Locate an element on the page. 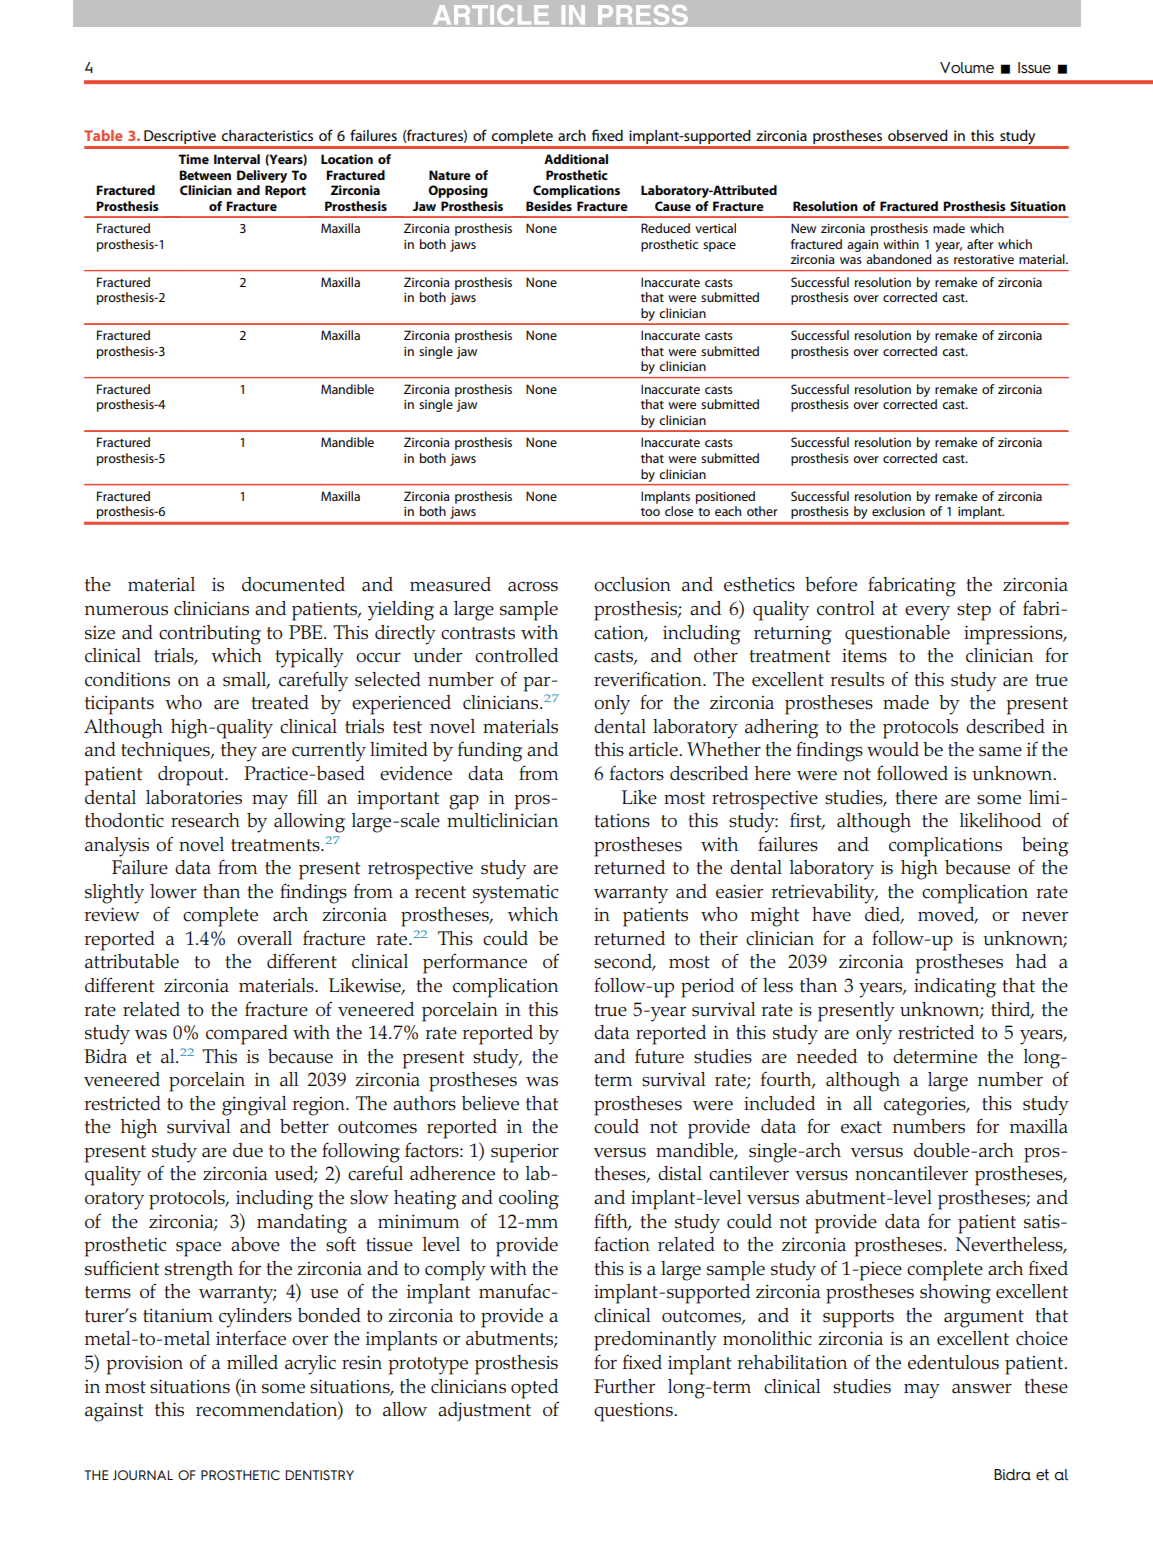 Image resolution: width=1153 pixels, height=1543 pixels. Additional is located at coordinates (576, 159).
